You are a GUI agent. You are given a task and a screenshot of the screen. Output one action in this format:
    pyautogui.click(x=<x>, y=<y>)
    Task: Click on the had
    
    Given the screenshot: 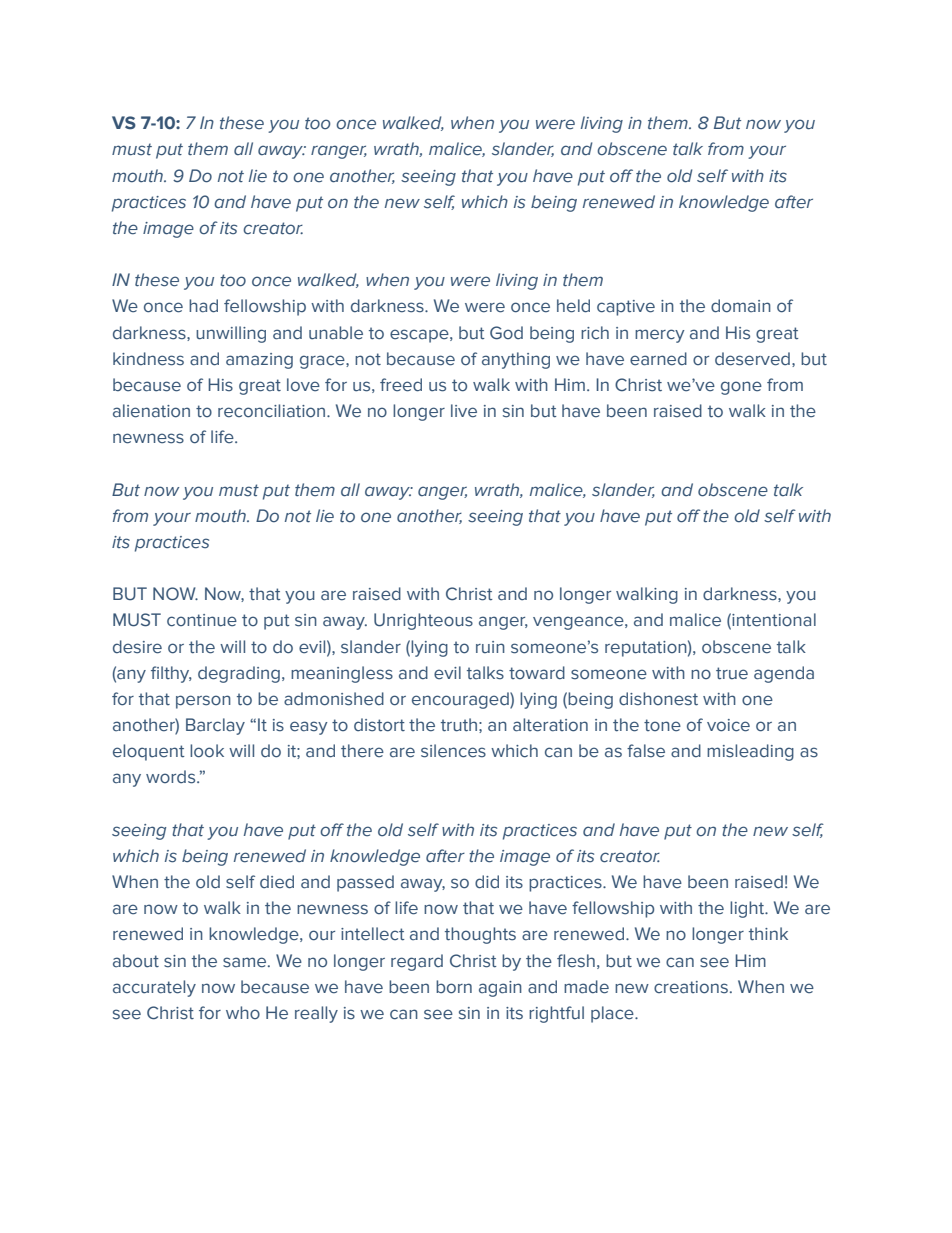 What is the action you would take?
    pyautogui.click(x=203, y=306)
